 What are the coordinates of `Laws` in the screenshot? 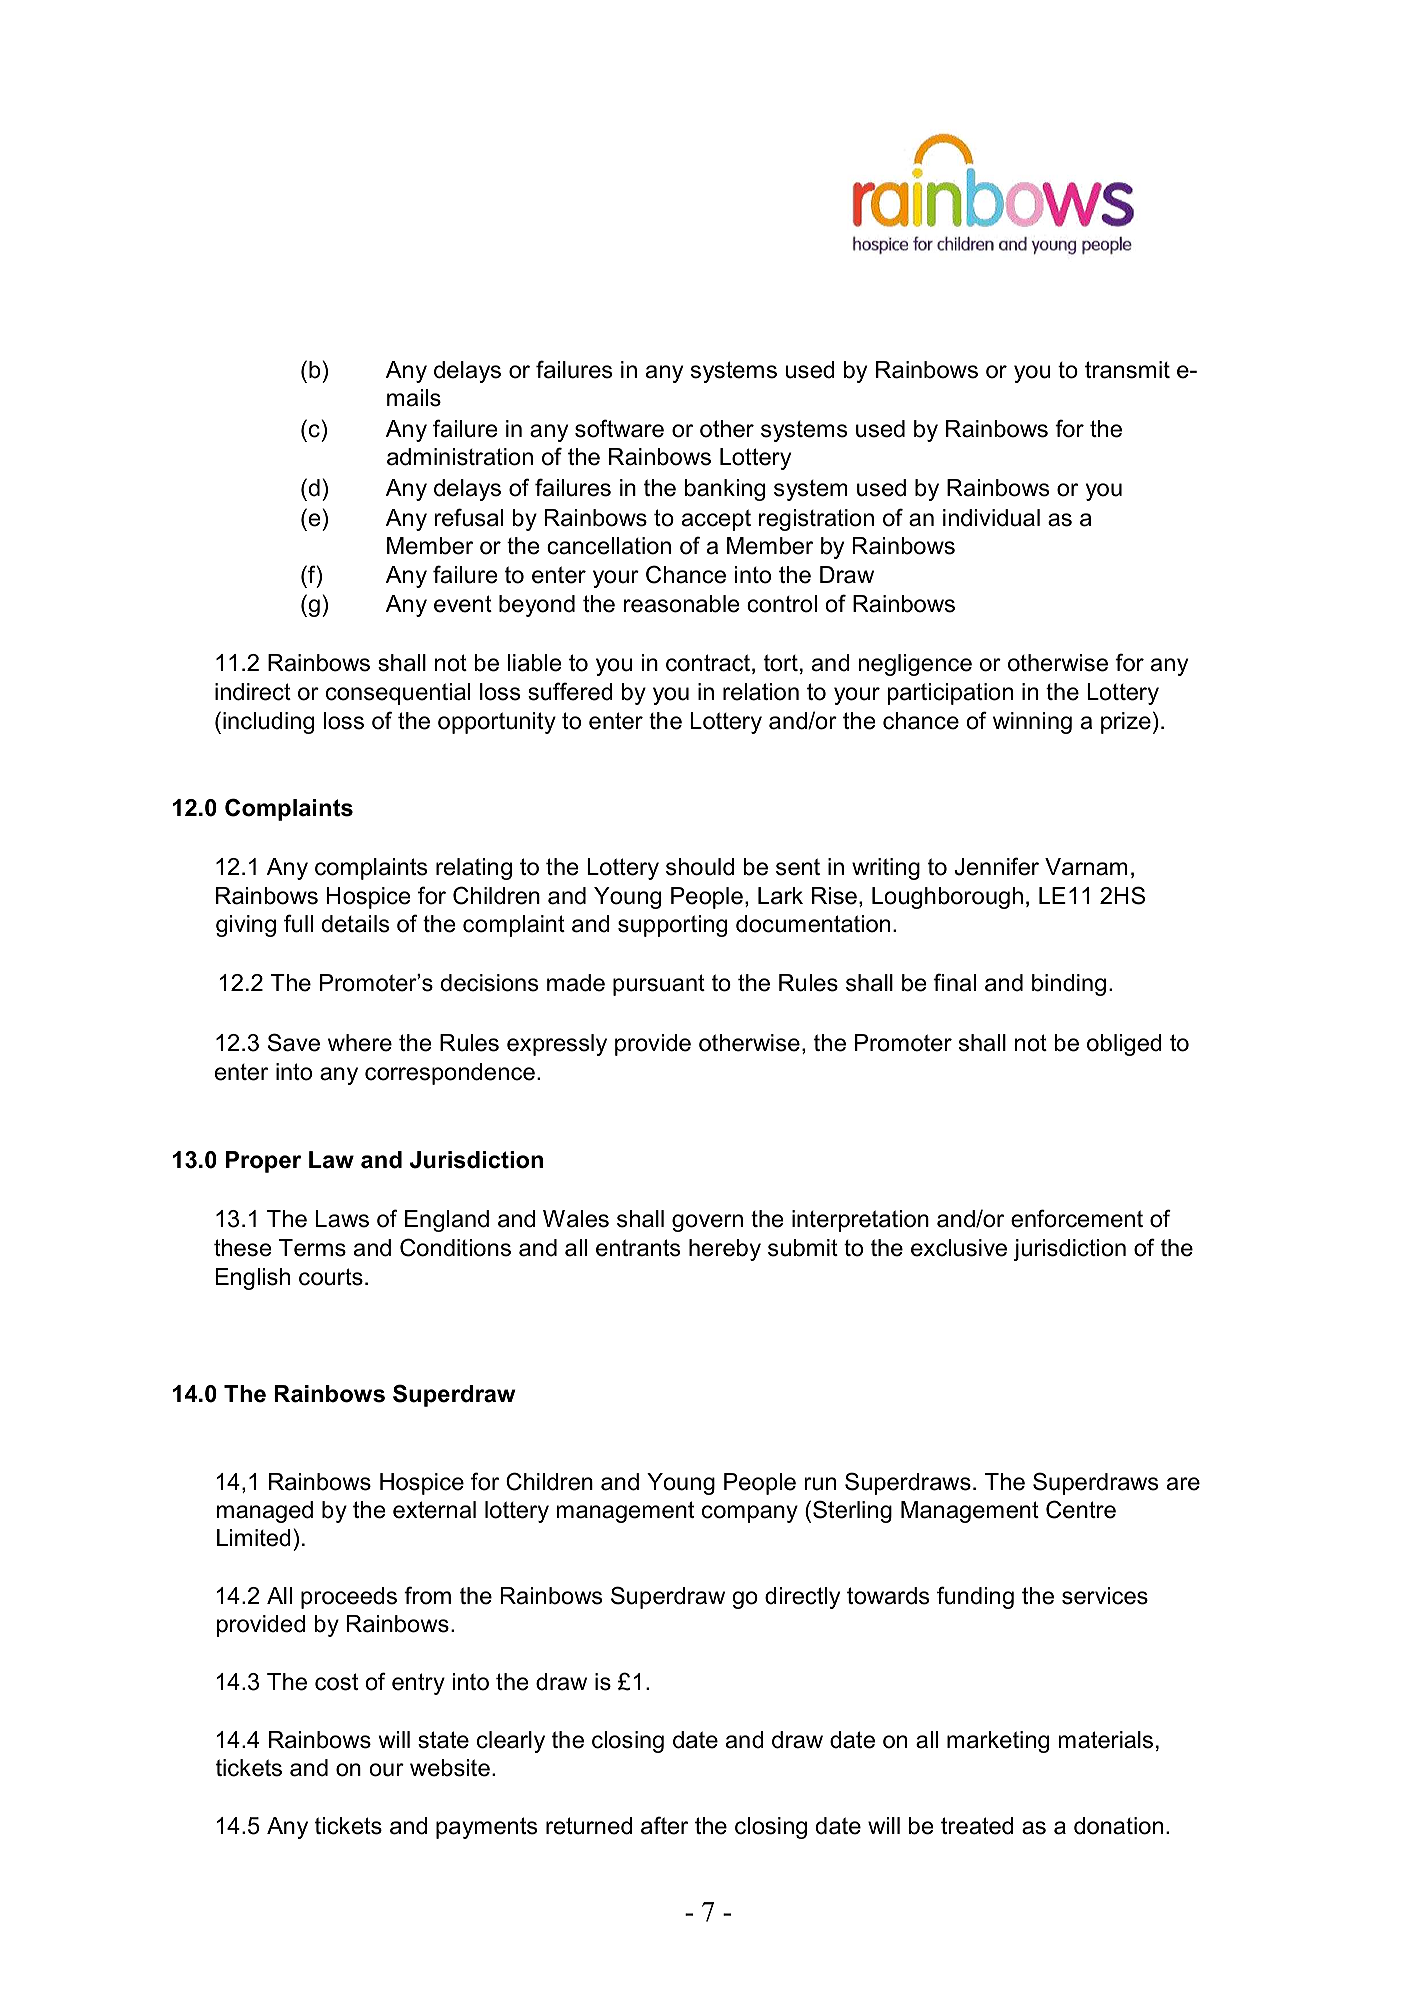 It's located at (342, 1219).
